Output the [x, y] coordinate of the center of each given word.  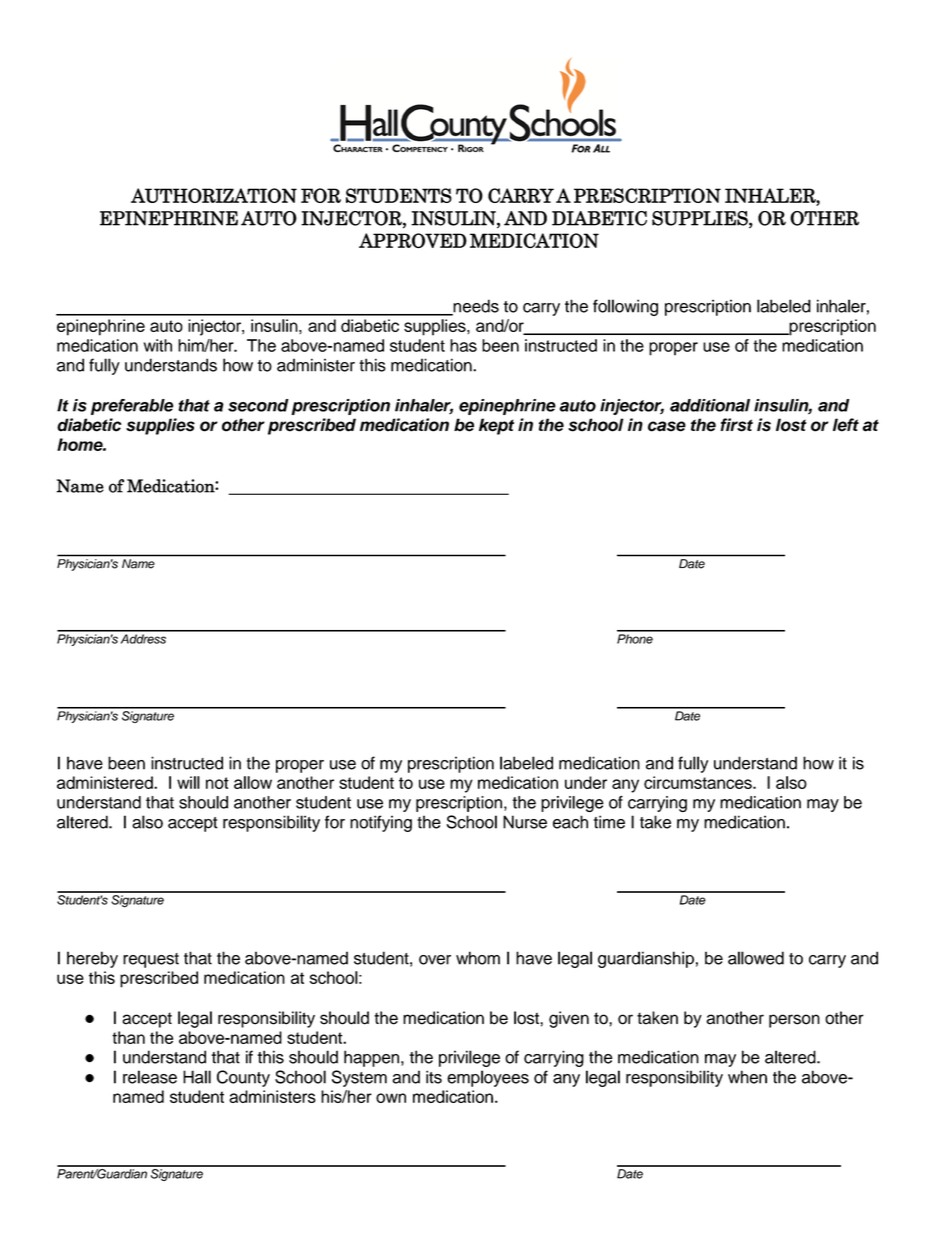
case [667, 426]
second [258, 405]
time [609, 822]
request [151, 960]
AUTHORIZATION [214, 195]
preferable [132, 407]
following [625, 307]
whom [478, 958]
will [188, 782]
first [737, 425]
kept [496, 426]
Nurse [525, 822]
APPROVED [413, 240]
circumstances [699, 782]
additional [710, 405]
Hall [197, 1077]
